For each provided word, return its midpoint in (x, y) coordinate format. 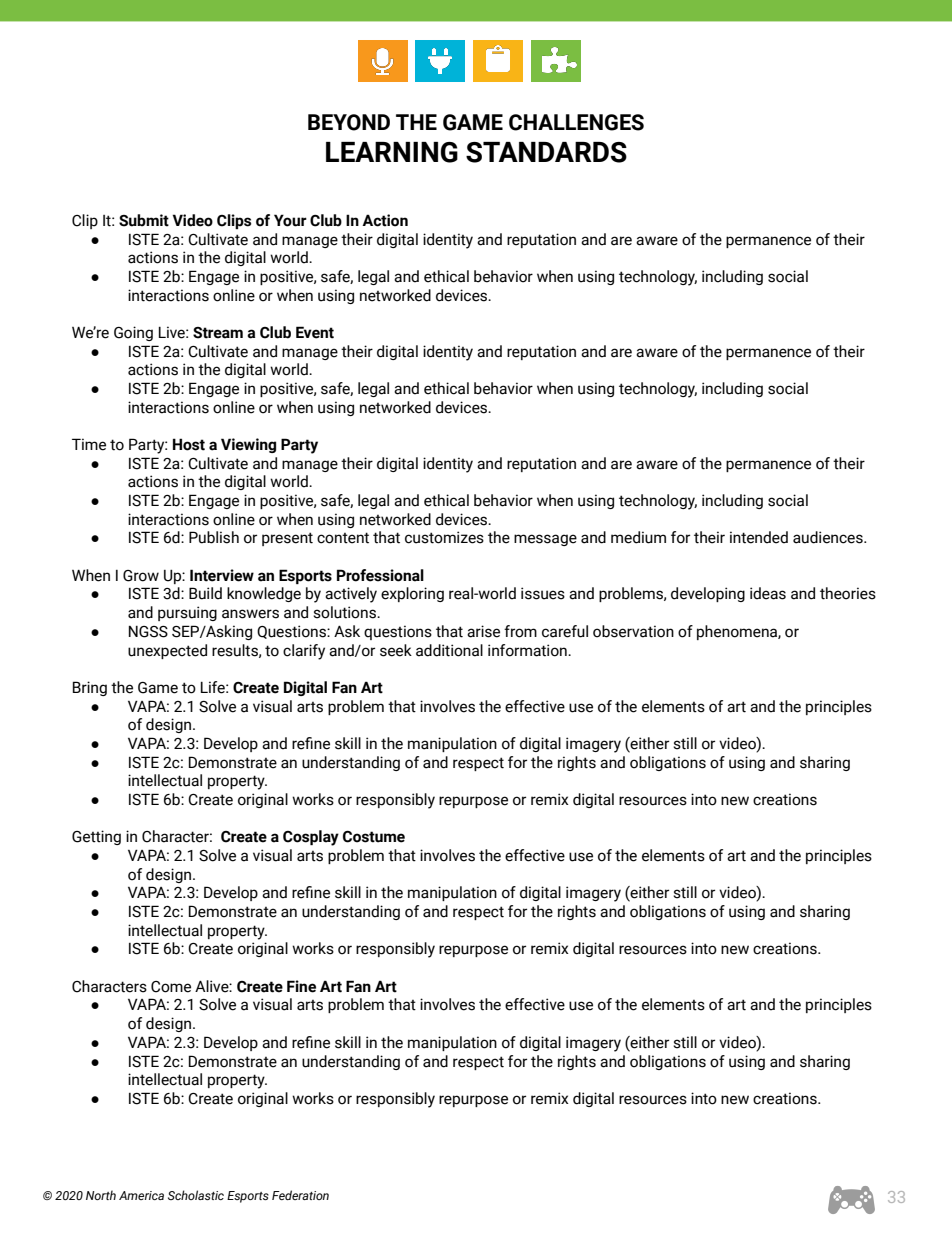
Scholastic (196, 1195)
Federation (300, 1195)
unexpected (167, 651)
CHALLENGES (576, 122)
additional (449, 650)
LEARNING (392, 152)
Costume (374, 837)
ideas (768, 593)
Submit (144, 220)
